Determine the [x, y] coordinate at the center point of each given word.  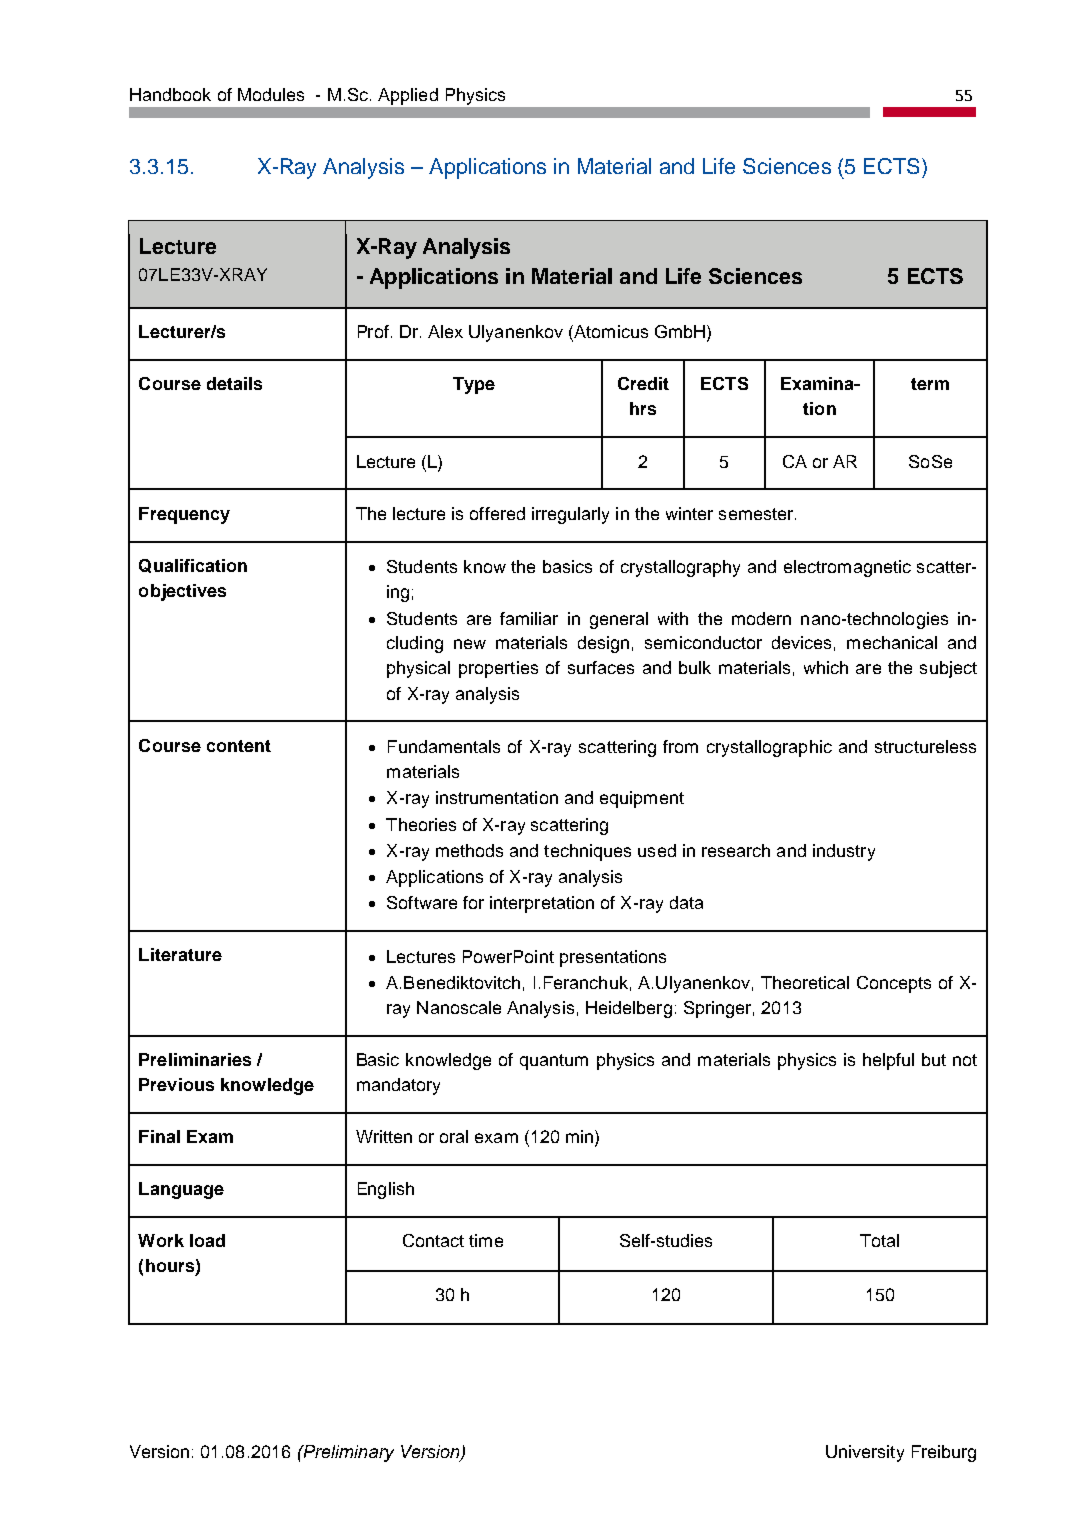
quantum [554, 1062]
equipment [642, 799]
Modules [271, 94]
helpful [888, 1061]
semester [757, 514]
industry [844, 852]
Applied [408, 96]
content [239, 746]
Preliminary [347, 1453]
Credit [643, 383]
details [234, 383]
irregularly [570, 515]
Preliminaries [195, 1059]
